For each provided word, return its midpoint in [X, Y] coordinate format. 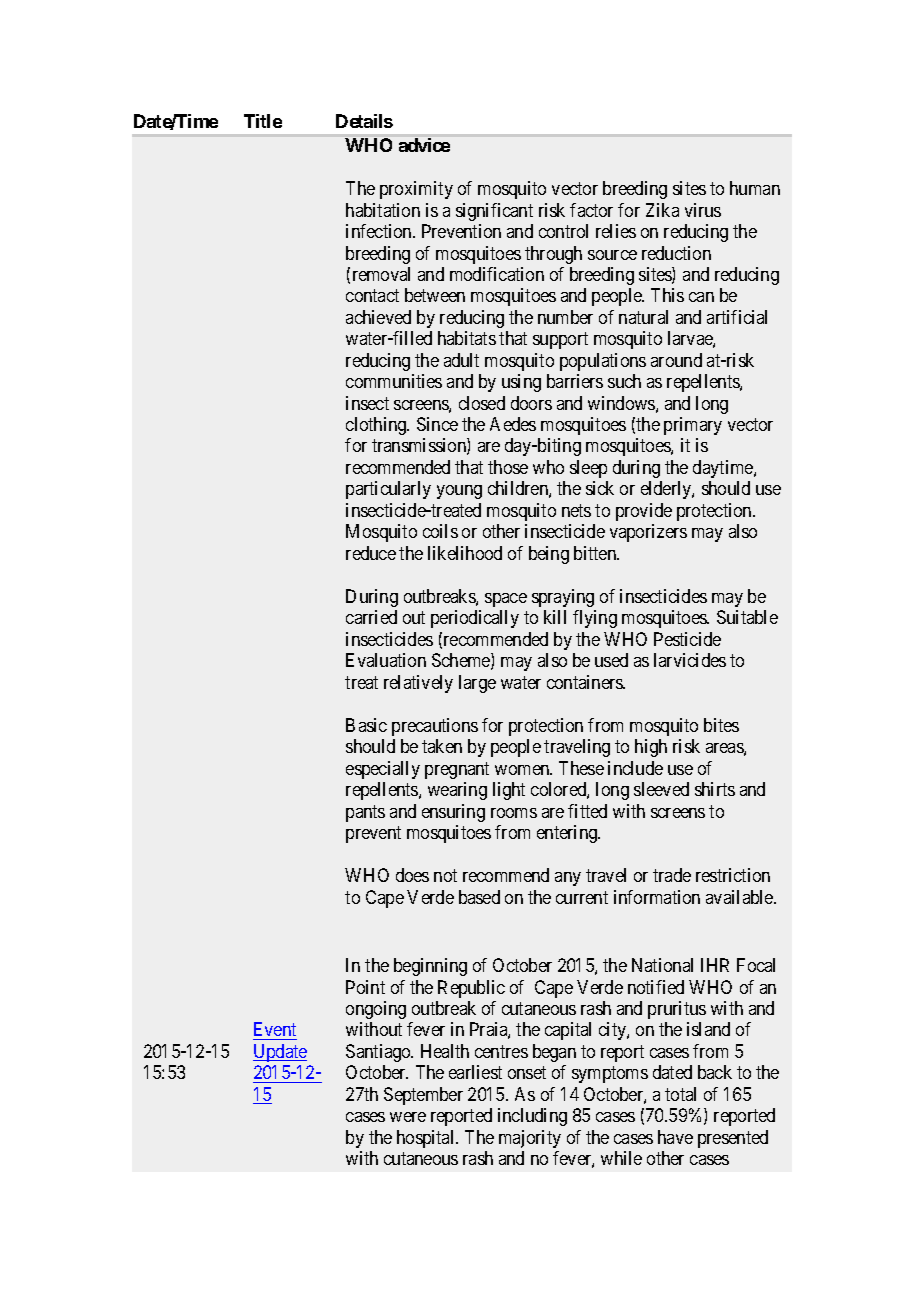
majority [530, 1139]
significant [494, 212]
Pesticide [687, 639]
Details [364, 121]
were [408, 1117]
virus [703, 210]
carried [371, 617]
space [506, 600]
